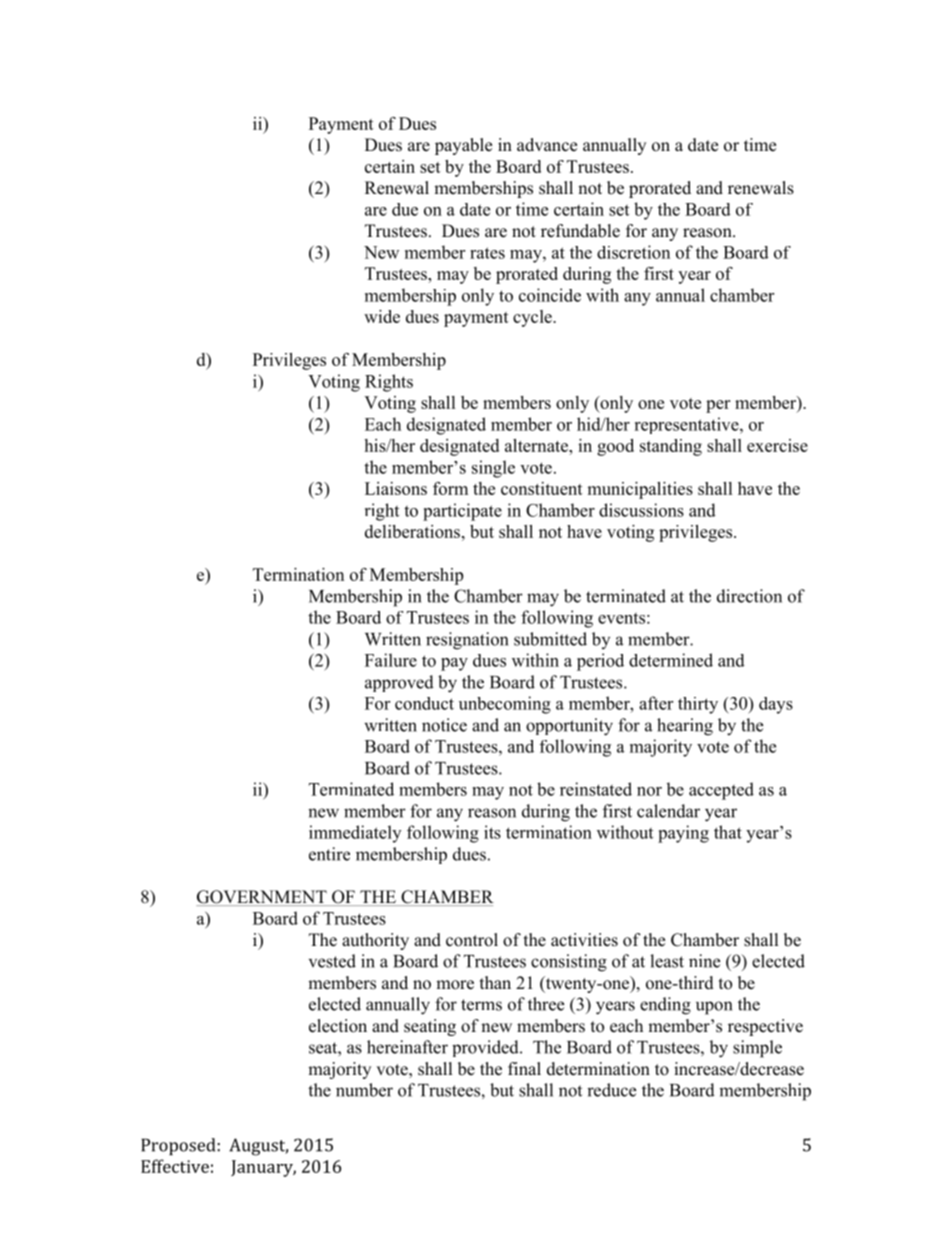 This document has width=952, height=1233. I want to click on final, so click(524, 1068).
